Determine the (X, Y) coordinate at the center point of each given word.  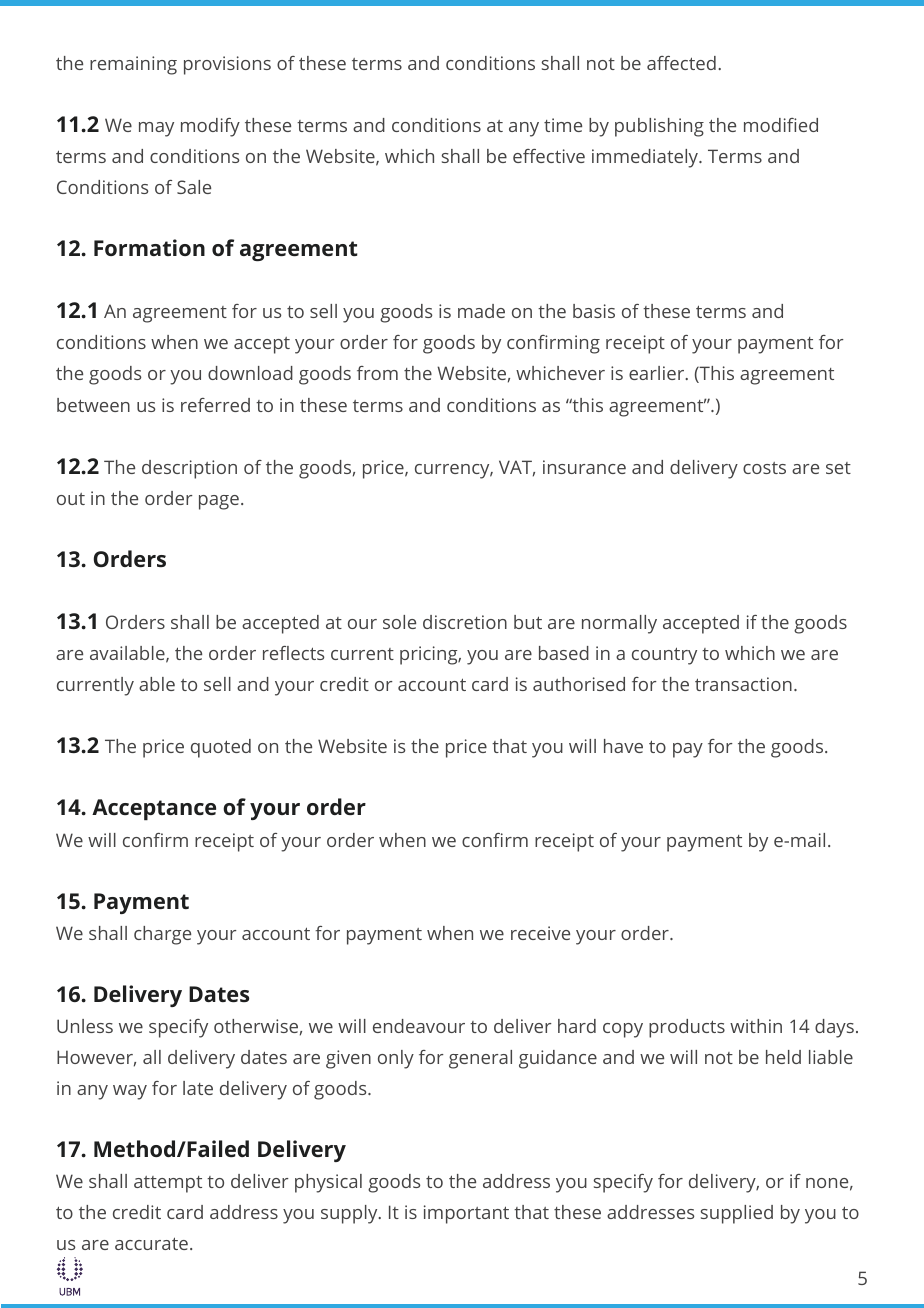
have (623, 746)
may (156, 129)
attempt (168, 1184)
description (189, 469)
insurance (584, 467)
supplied (737, 1214)
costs (764, 468)
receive (540, 933)
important (466, 1214)
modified (781, 125)
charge (162, 935)
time (563, 125)
